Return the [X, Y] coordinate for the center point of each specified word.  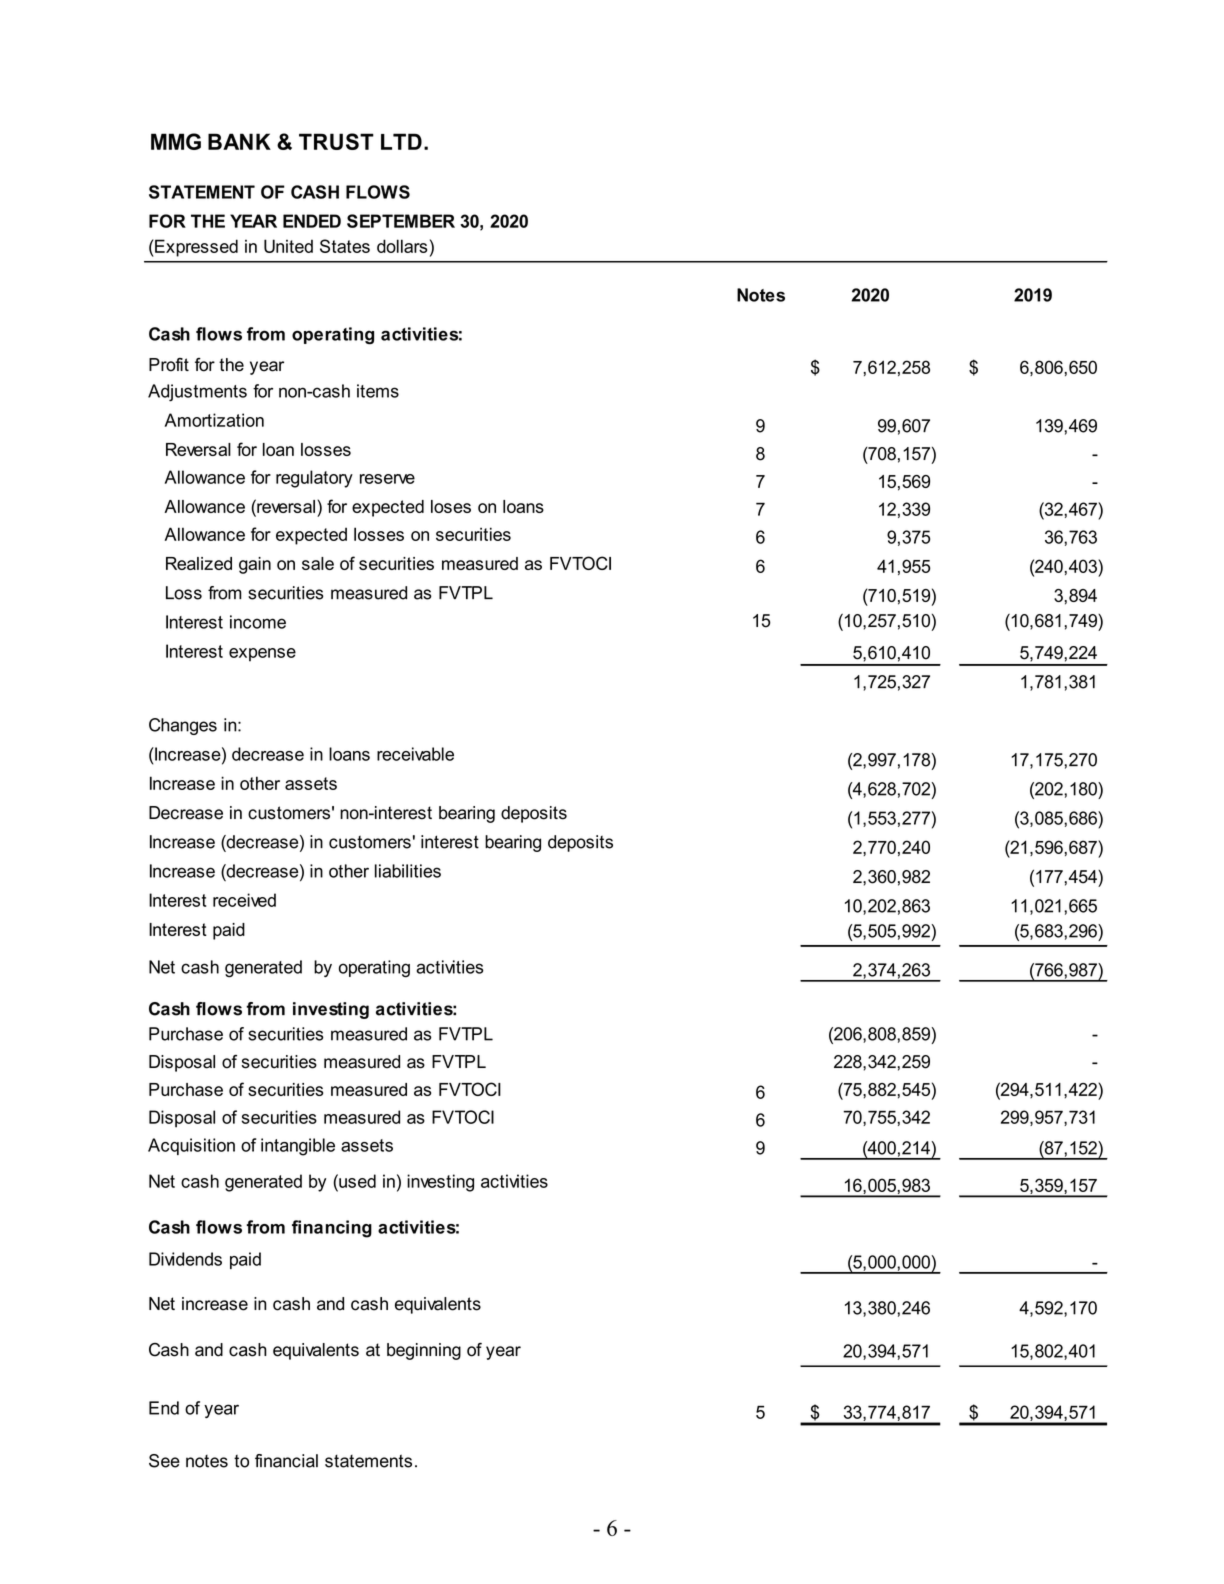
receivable [415, 754]
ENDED [312, 221]
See [164, 1461]
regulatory [314, 479]
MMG [176, 141]
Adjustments [197, 393]
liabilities [408, 871]
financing [332, 1229]
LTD [401, 141]
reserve [387, 479]
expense [262, 655]
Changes [183, 726]
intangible [298, 1147]
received [244, 900]
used [356, 1181]
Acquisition [191, 1146]
